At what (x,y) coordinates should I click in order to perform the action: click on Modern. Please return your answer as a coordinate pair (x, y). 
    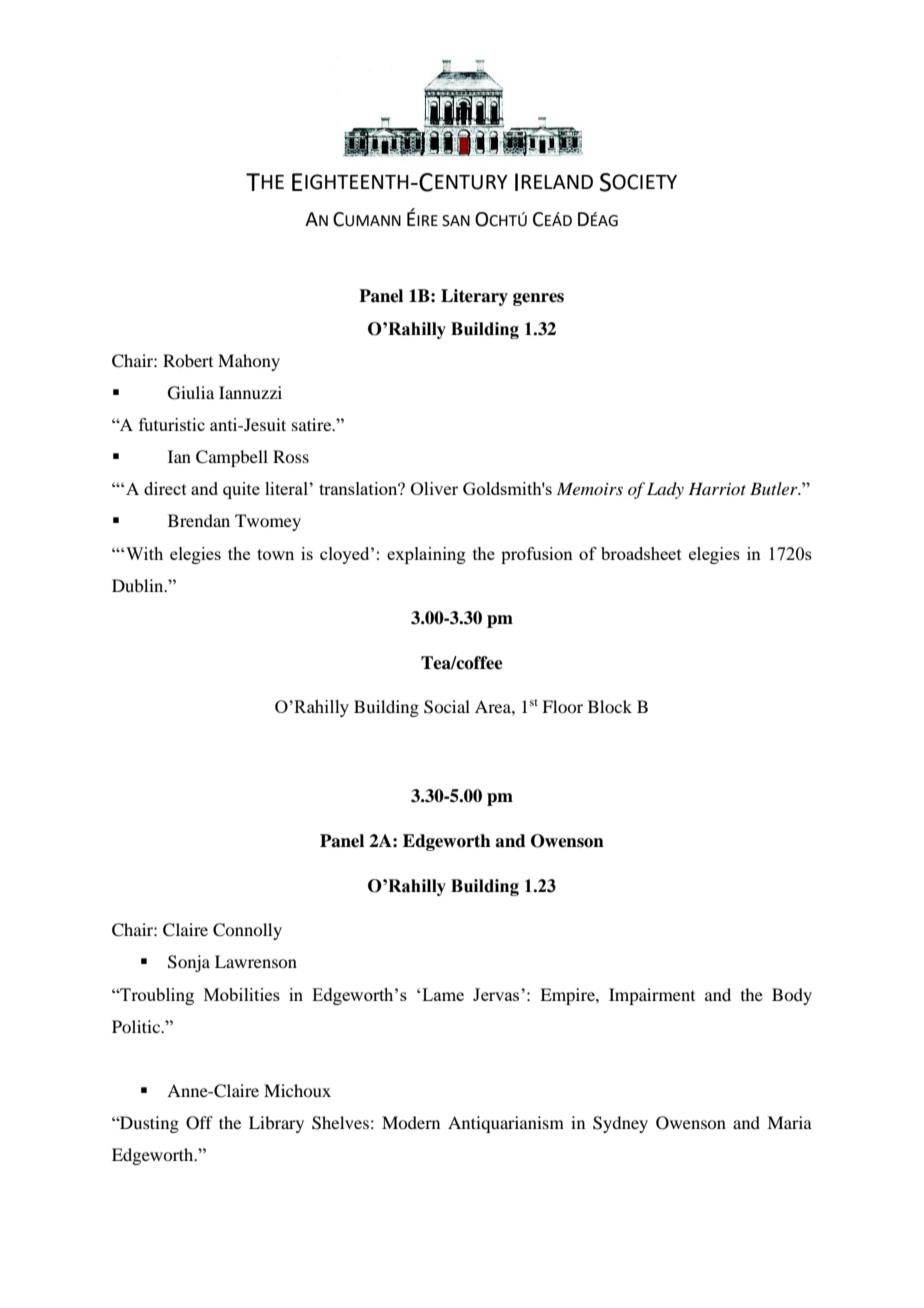
    Looking at the image, I should click on (411, 1122).
